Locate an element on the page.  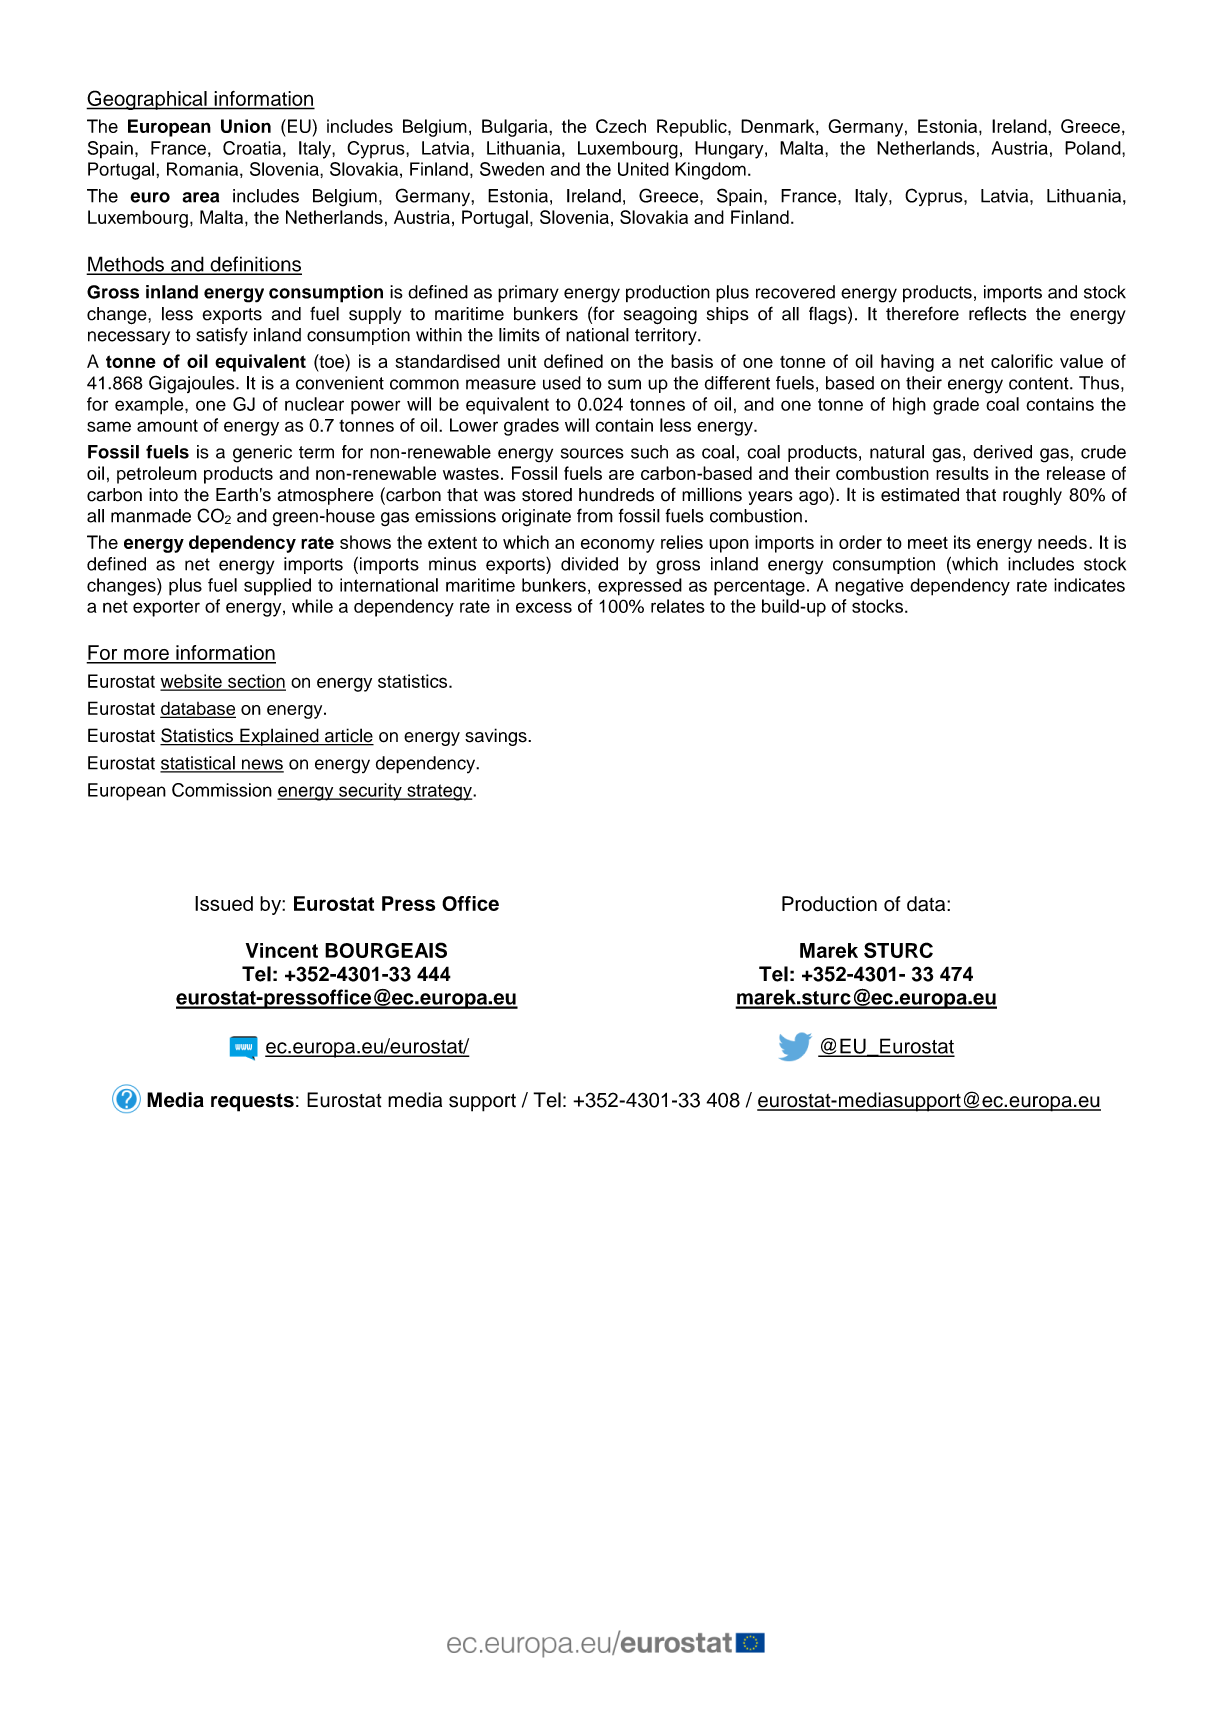
negative is located at coordinates (869, 587).
